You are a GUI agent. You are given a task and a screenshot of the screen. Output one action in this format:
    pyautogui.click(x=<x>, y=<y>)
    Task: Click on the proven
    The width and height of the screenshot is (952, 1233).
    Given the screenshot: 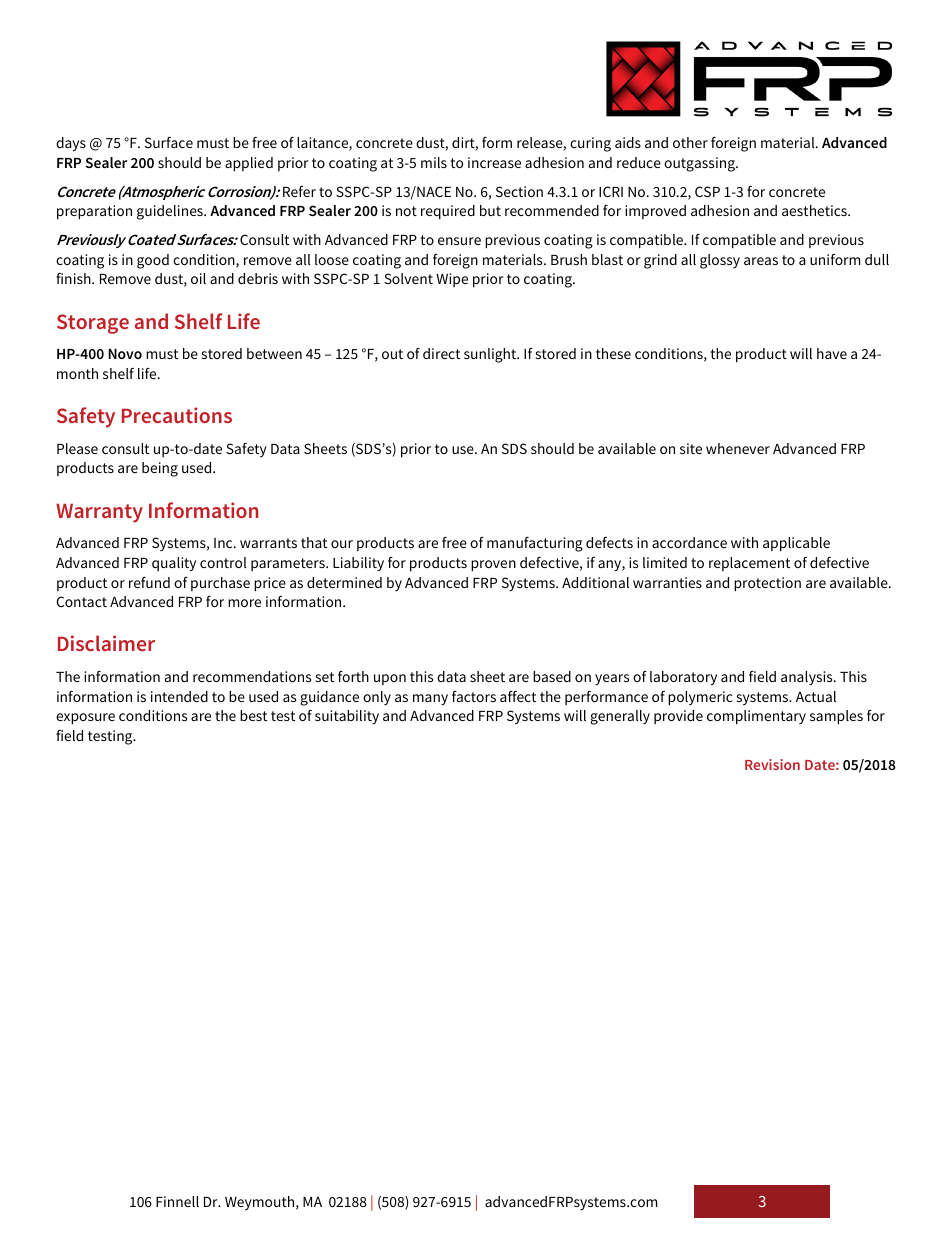 What is the action you would take?
    pyautogui.click(x=493, y=565)
